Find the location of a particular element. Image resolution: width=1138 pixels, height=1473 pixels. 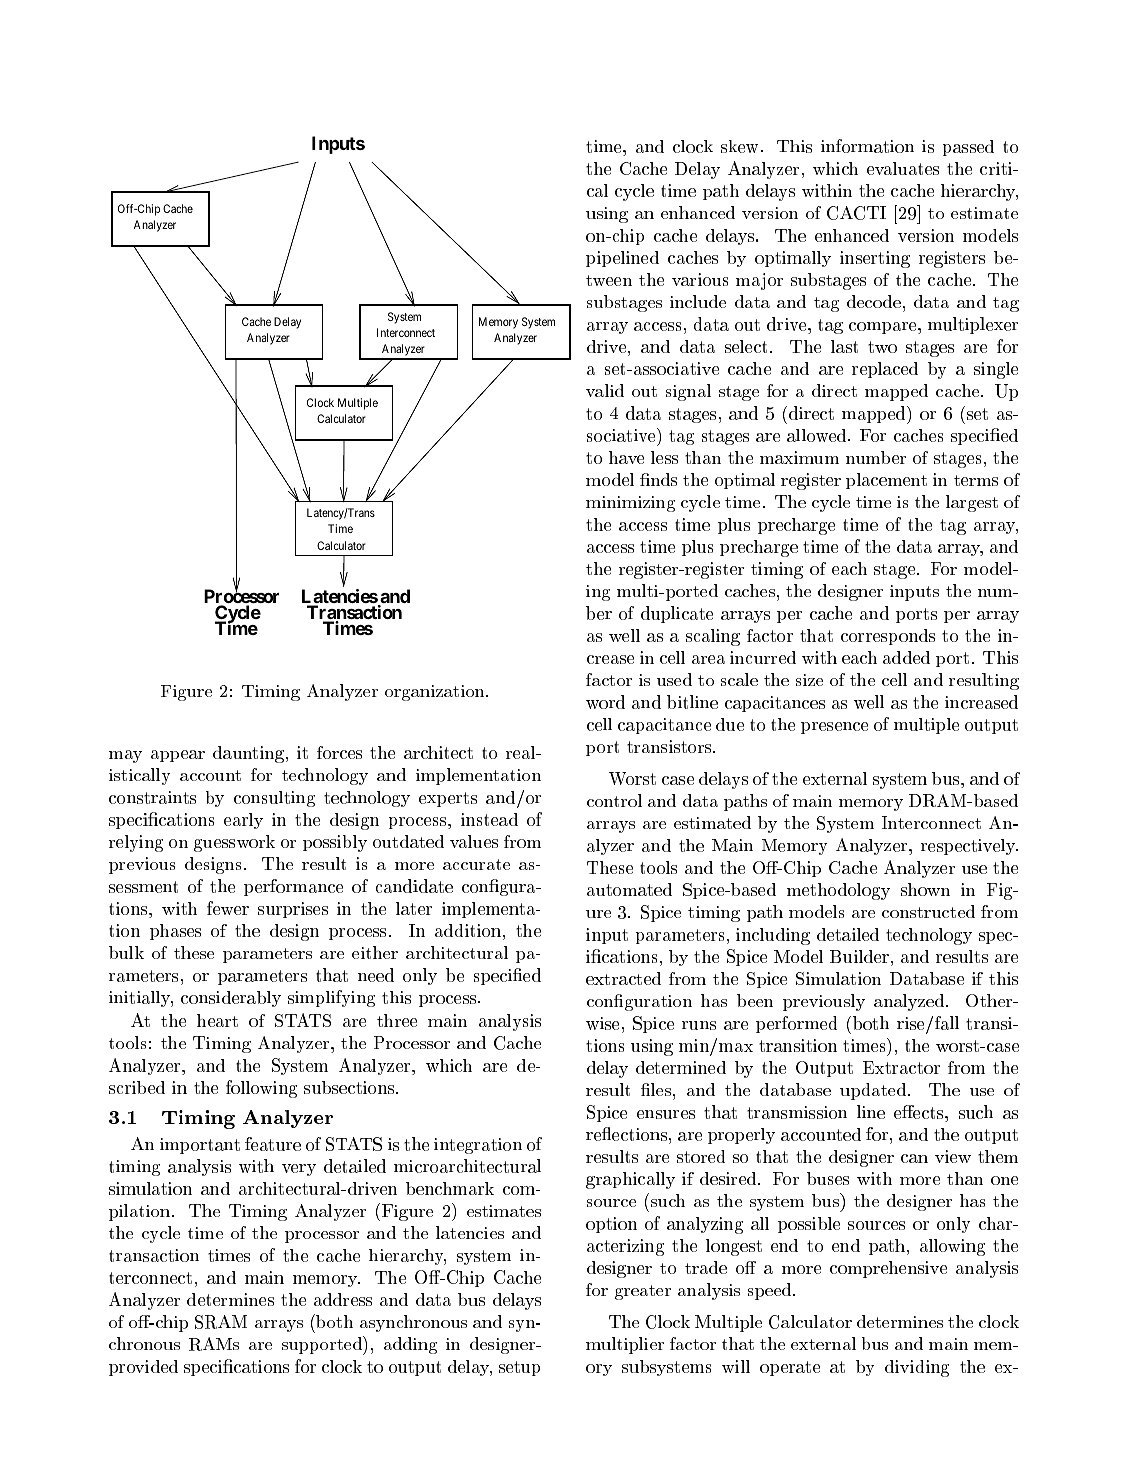

corresponds is located at coordinates (888, 637).
